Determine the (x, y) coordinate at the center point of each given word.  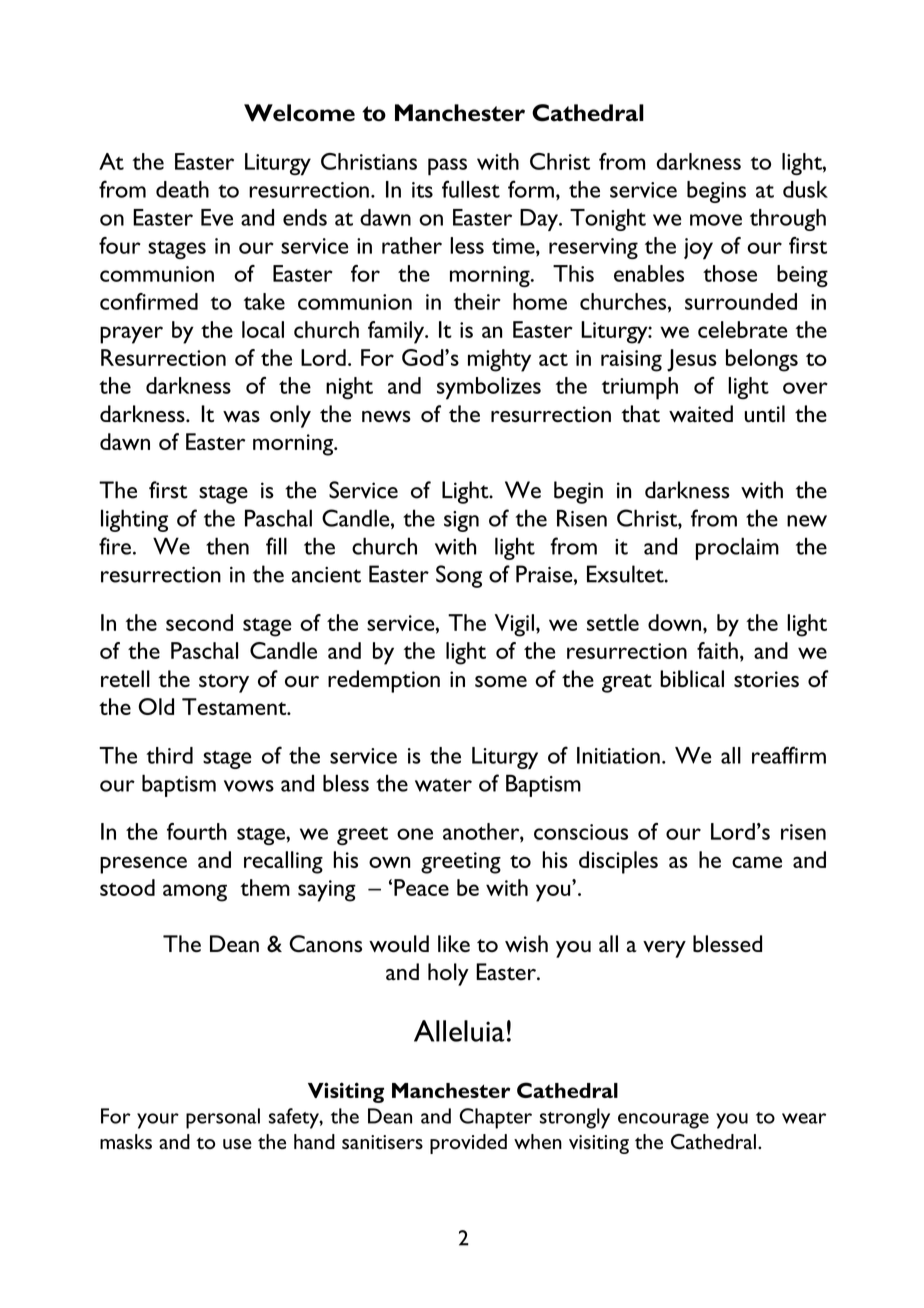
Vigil (514, 625)
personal (223, 1118)
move (716, 220)
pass (447, 167)
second (199, 622)
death (182, 189)
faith (717, 650)
